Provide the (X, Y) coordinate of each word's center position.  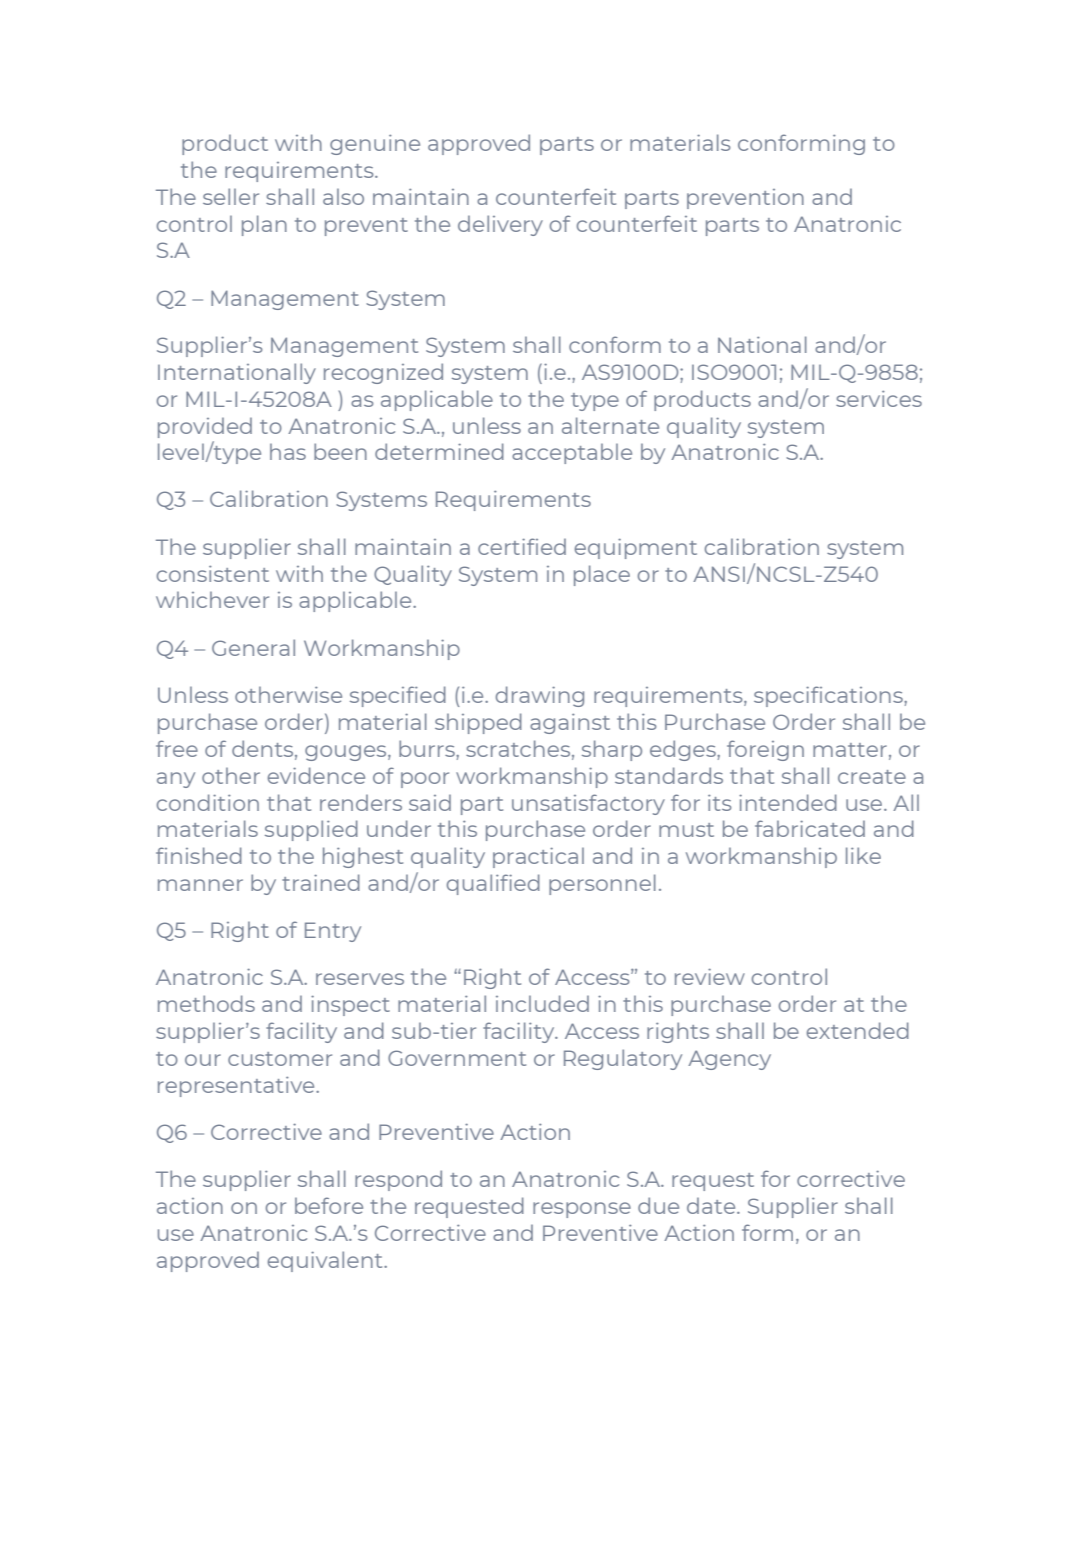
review (710, 976)
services (879, 398)
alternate (610, 425)
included (542, 1003)
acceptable (572, 453)
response (582, 1210)
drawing (540, 696)
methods (206, 1003)
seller (231, 196)
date (712, 1205)
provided (205, 427)
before (329, 1205)
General (253, 647)
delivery (500, 225)
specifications (829, 696)
